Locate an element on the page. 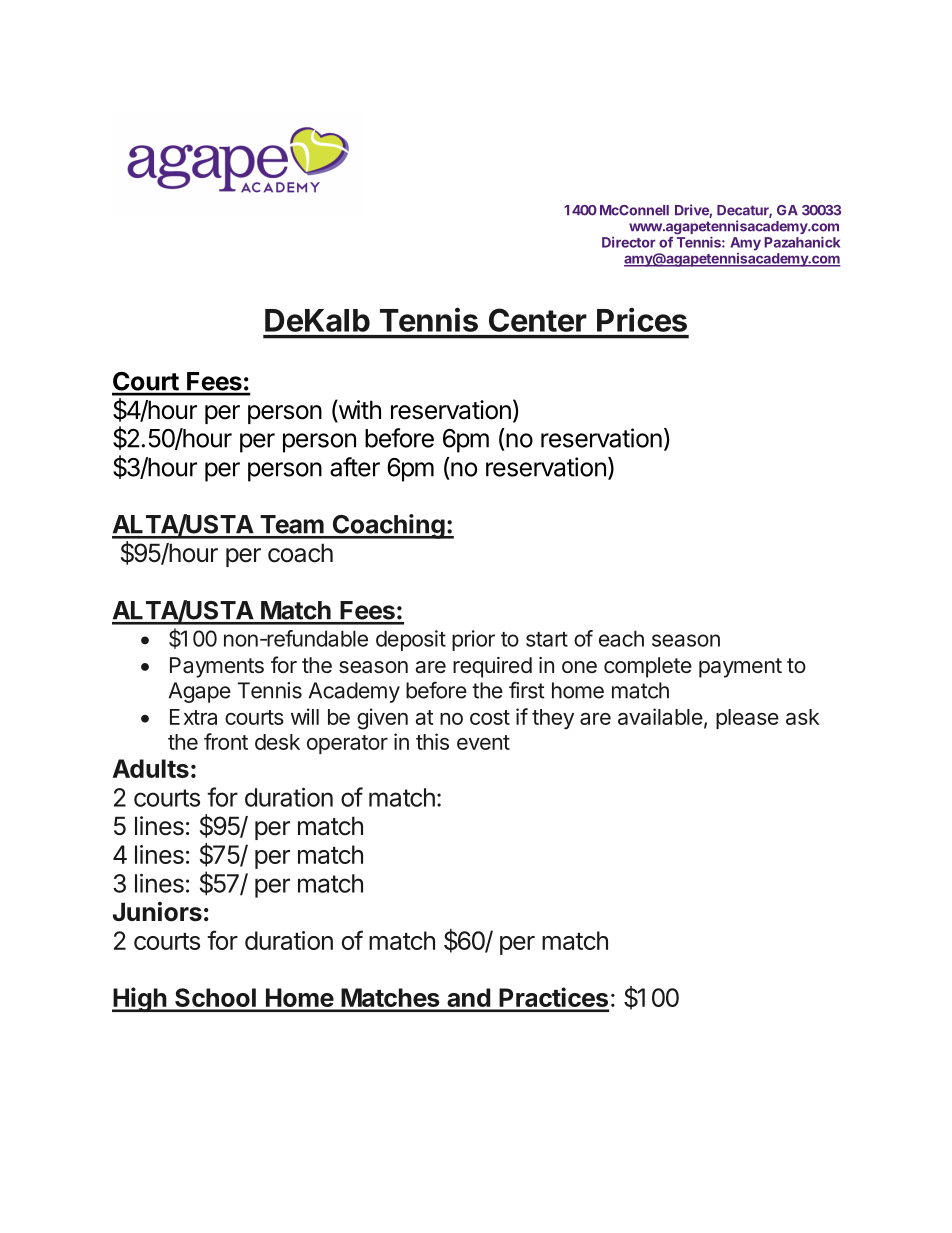 The width and height of the image is (952, 1233). Director is located at coordinates (628, 242).
